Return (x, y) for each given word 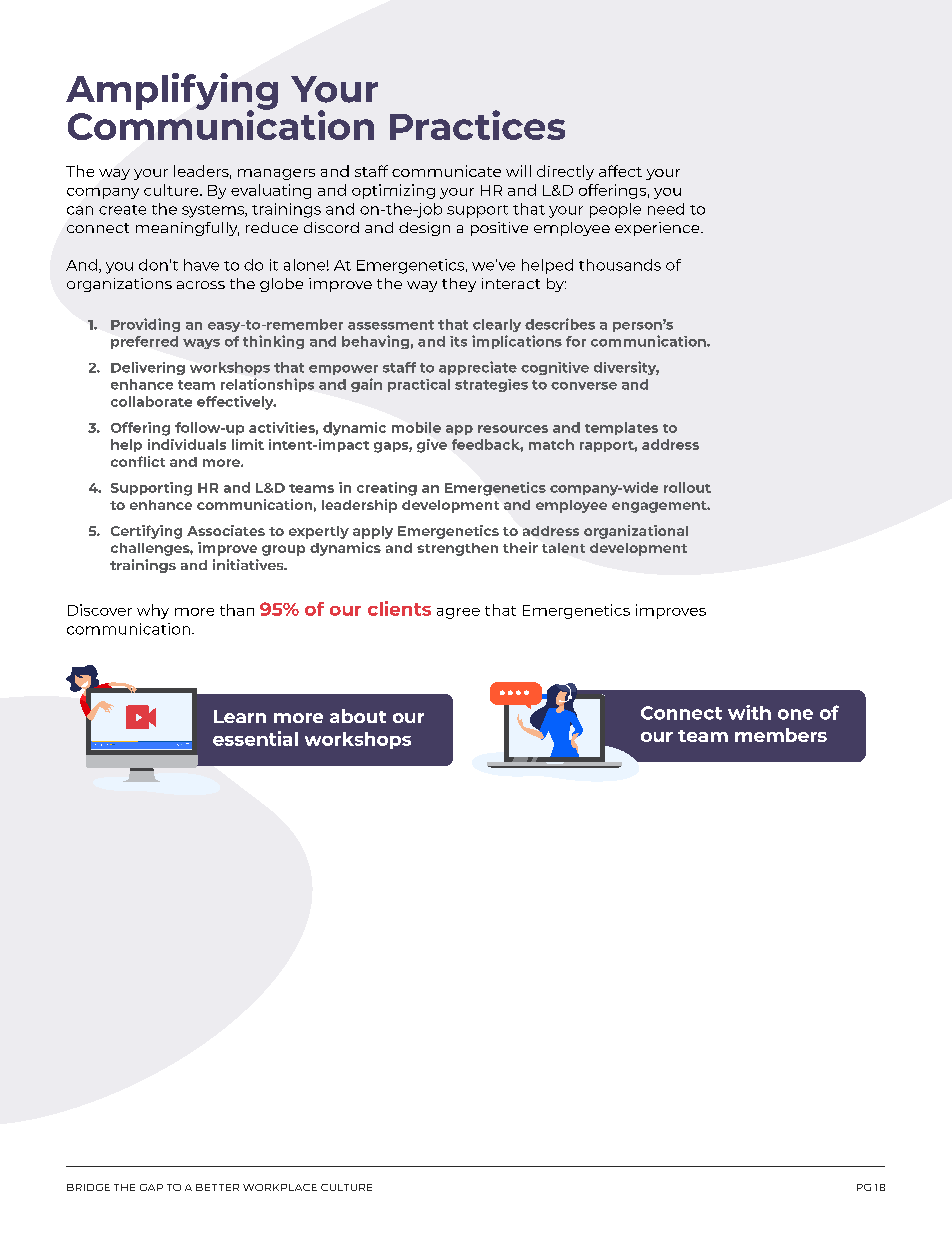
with (749, 712)
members (781, 735)
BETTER (217, 1187)
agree (458, 613)
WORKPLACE (280, 1187)
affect (620, 171)
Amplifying (172, 92)
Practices (477, 125)
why (153, 611)
